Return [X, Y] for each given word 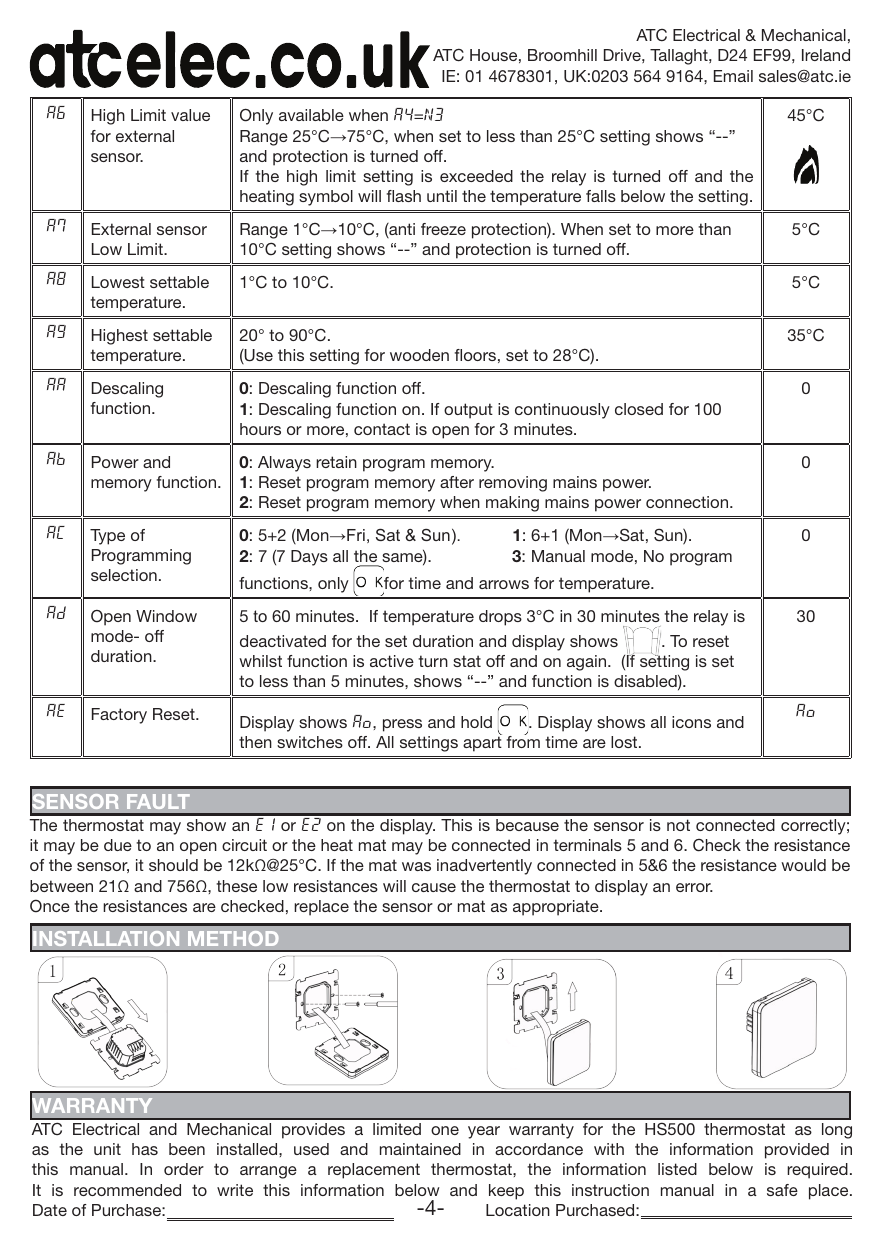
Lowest [118, 282]
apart [482, 744]
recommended [127, 1190]
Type [107, 537]
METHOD [233, 938]
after [457, 482]
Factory [119, 716]
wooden [419, 355]
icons [691, 722]
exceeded [476, 176]
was [416, 866]
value [190, 115]
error [694, 887]
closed [639, 409]
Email [733, 76]
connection [688, 502]
